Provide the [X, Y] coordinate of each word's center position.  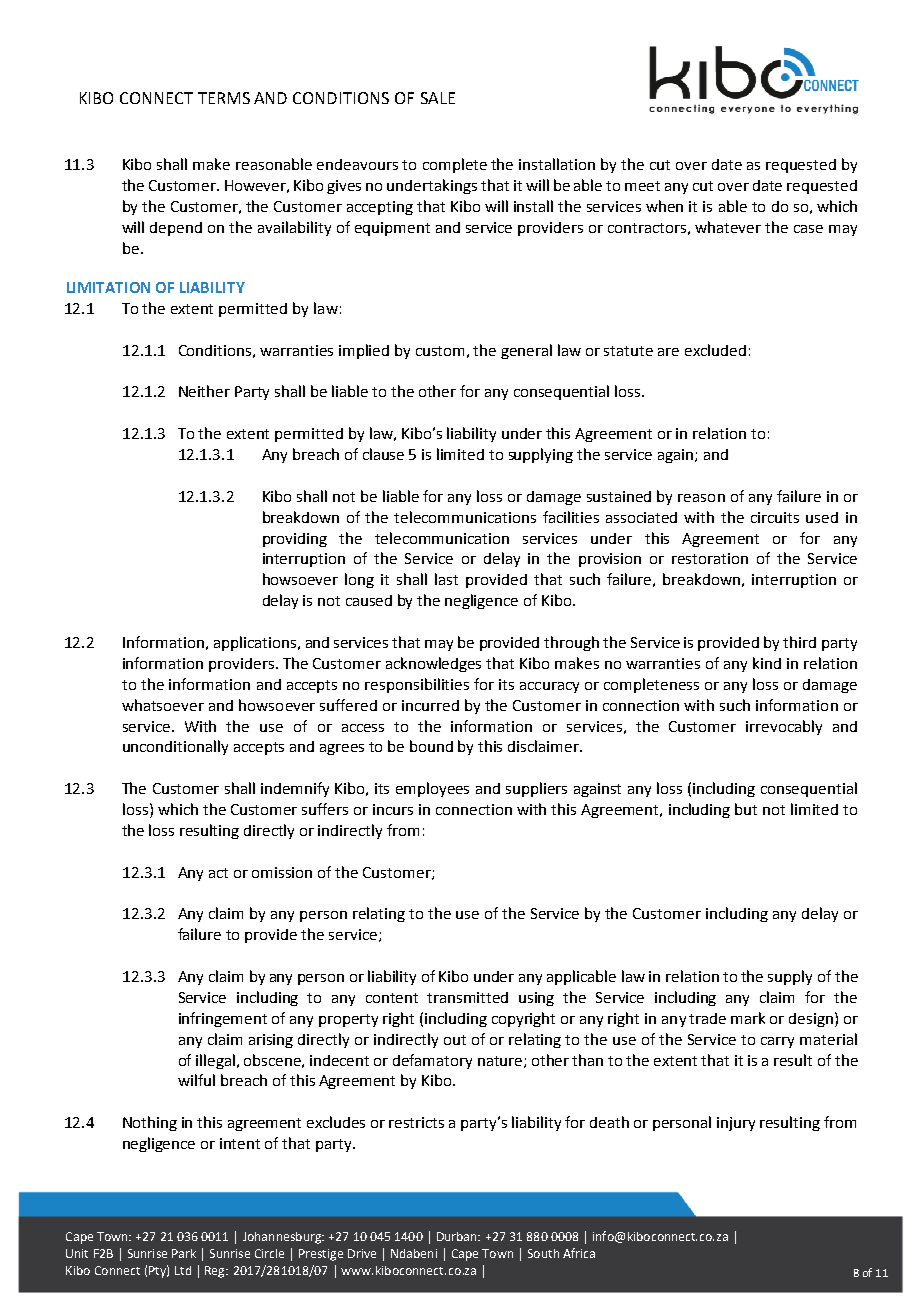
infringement [223, 1019]
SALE [438, 98]
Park [184, 1253]
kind [767, 663]
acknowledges [433, 664]
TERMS [224, 98]
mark [748, 1018]
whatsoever [163, 705]
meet [642, 186]
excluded [715, 350]
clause [383, 454]
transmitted [467, 997]
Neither [204, 391]
